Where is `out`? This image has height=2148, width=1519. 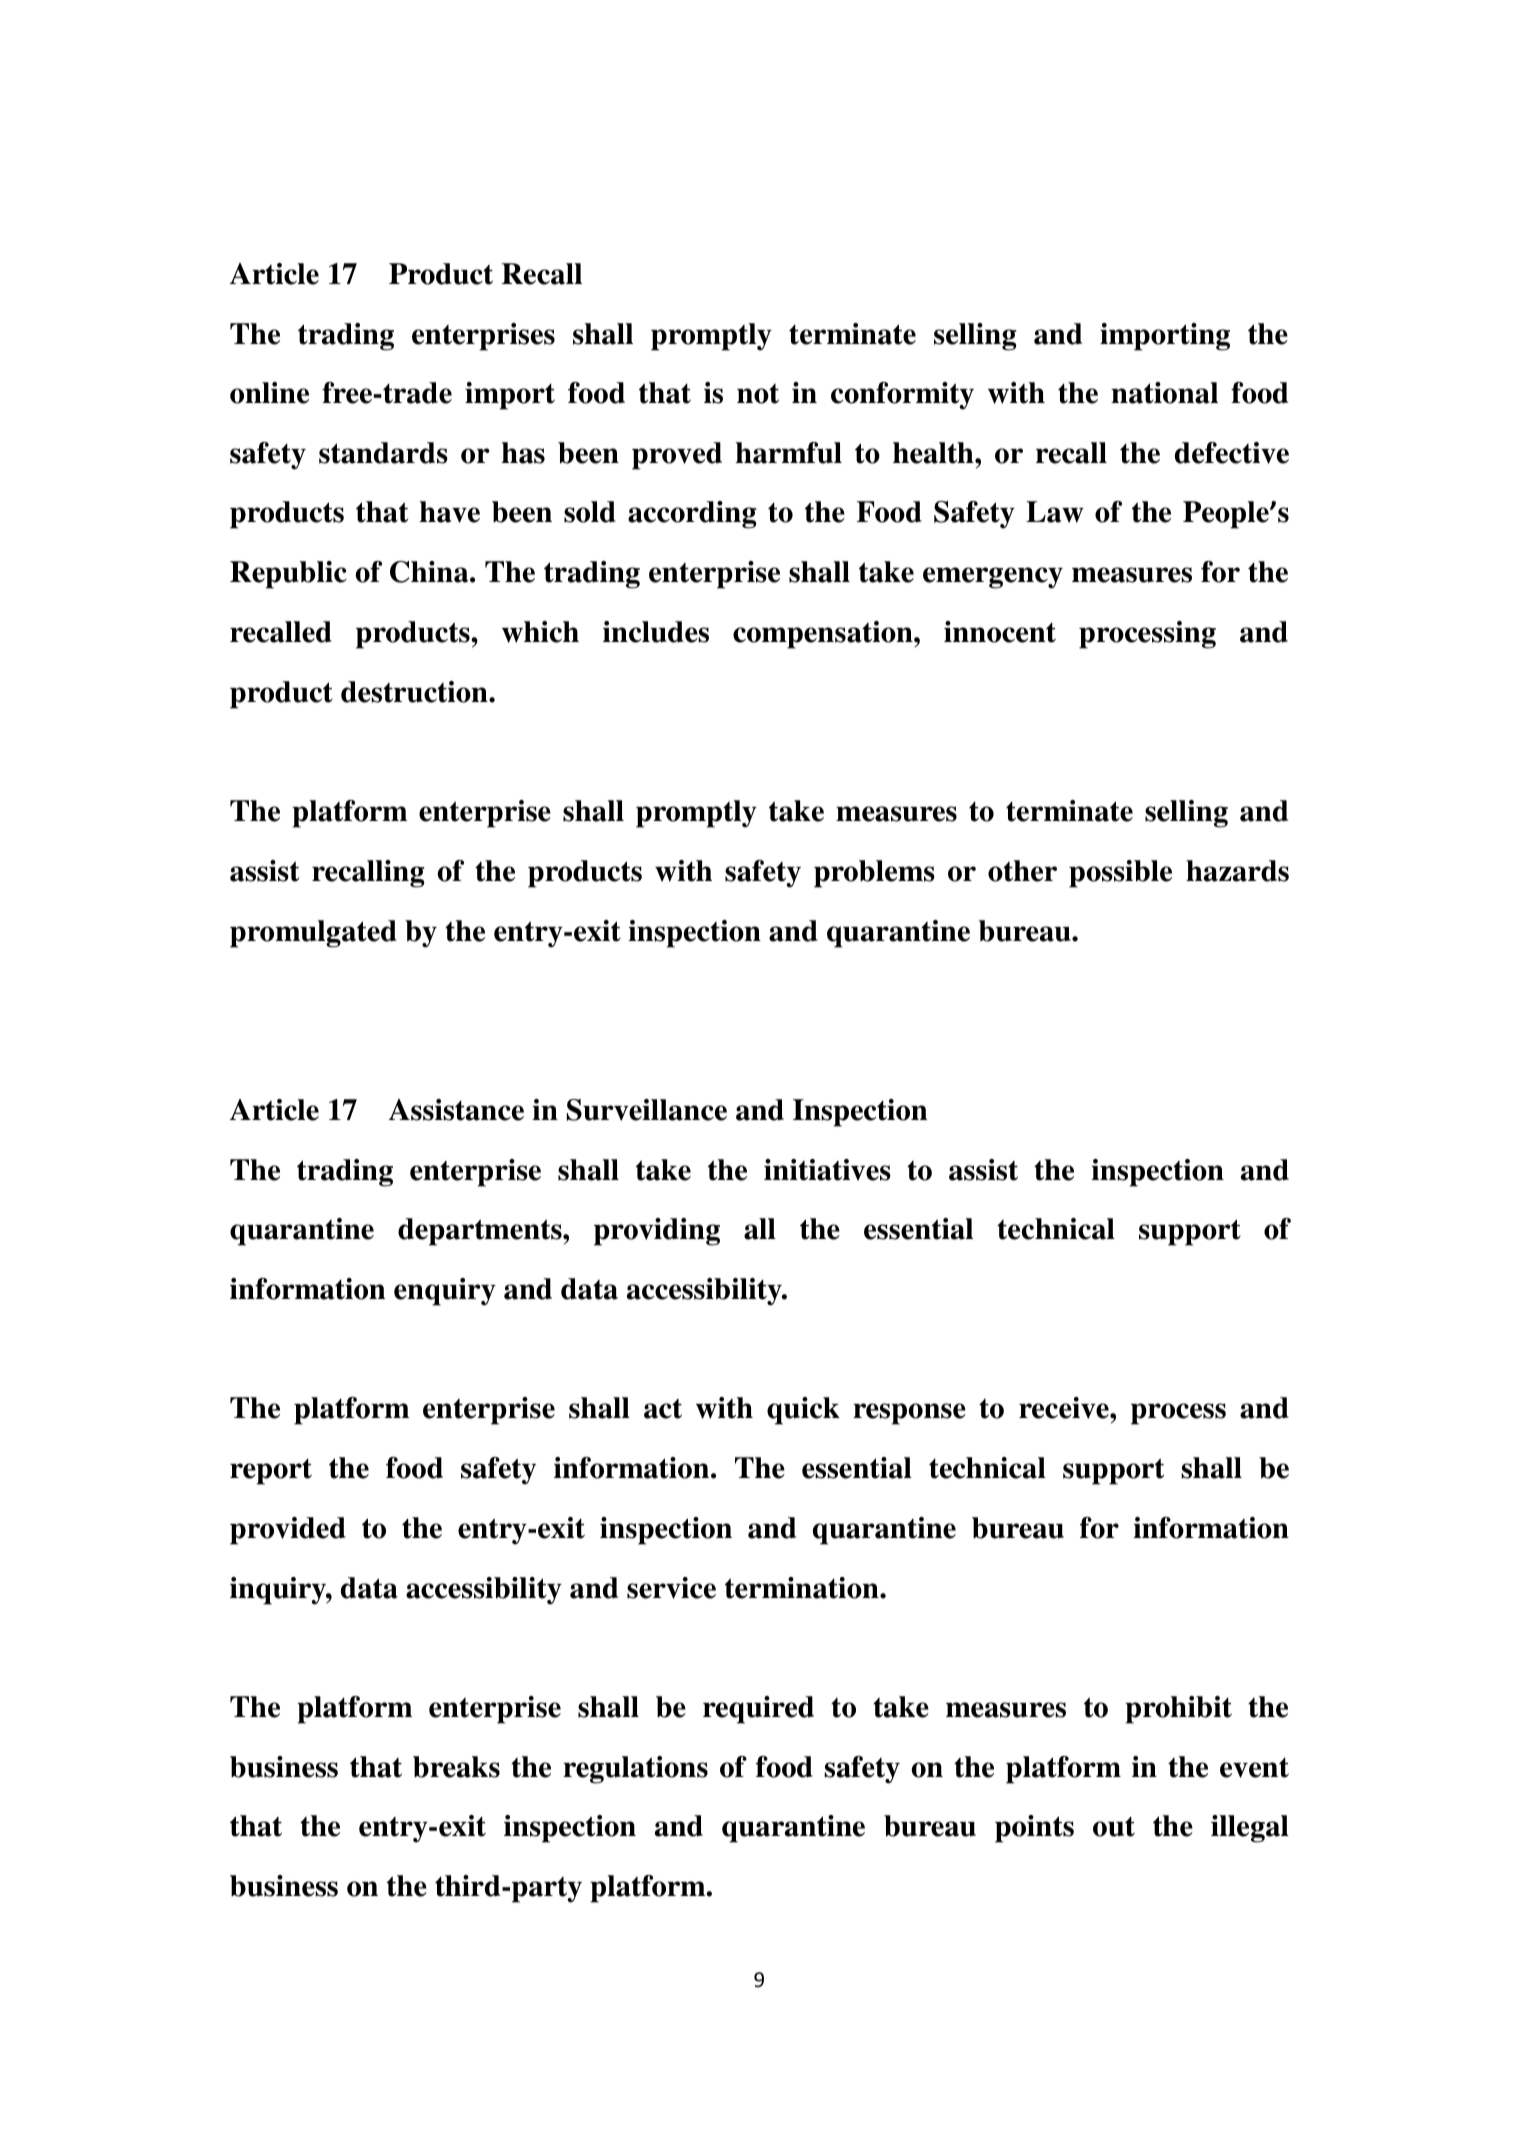 out is located at coordinates (1114, 1827).
